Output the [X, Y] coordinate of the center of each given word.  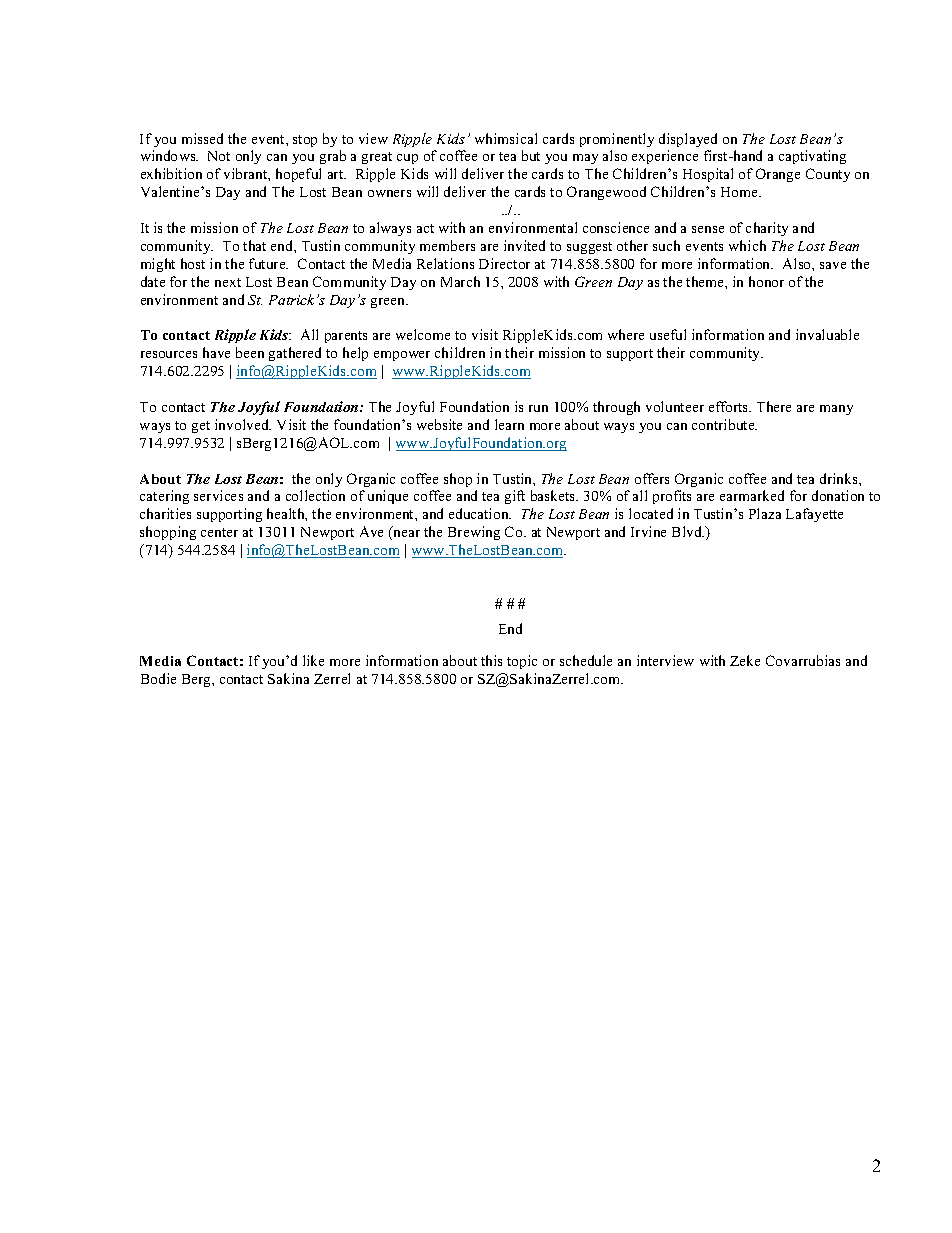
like [313, 660]
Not [219, 156]
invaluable [827, 334]
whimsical [506, 138]
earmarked [752, 495]
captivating [812, 157]
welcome [423, 334]
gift [515, 497]
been [250, 352]
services [218, 495]
